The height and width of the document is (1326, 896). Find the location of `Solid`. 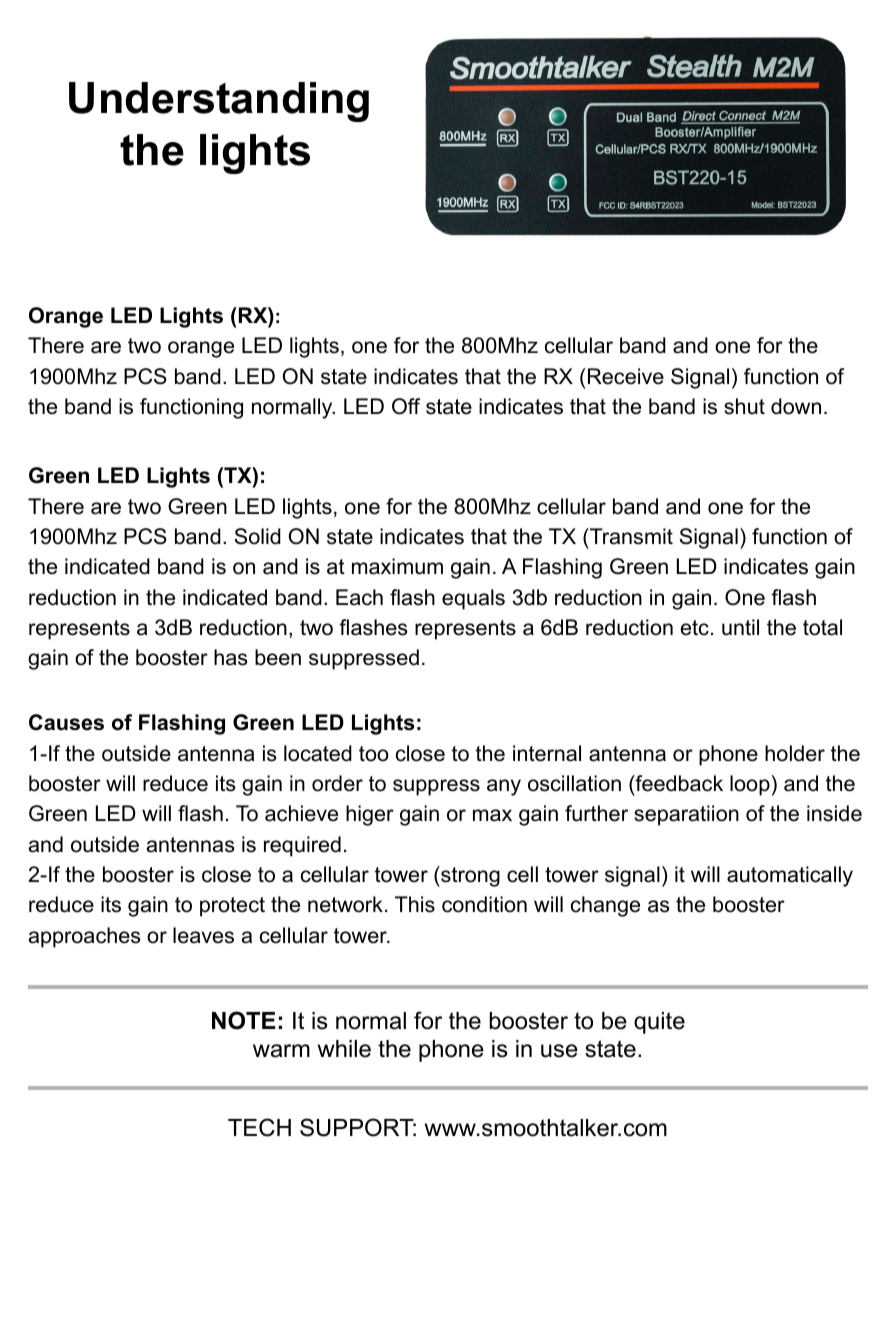

Solid is located at coordinates (257, 536).
